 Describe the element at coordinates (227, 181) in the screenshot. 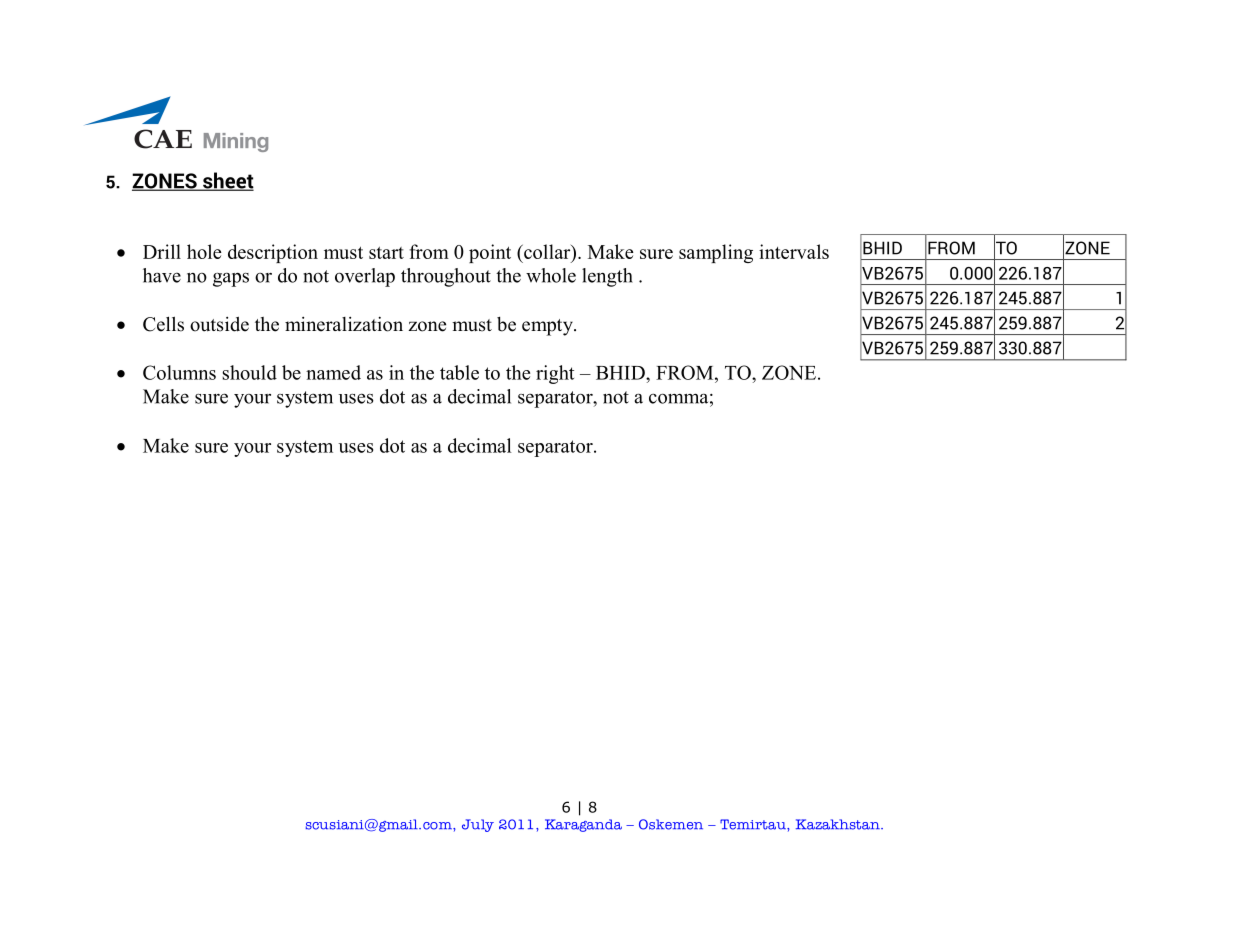

I see `sheet` at that location.
